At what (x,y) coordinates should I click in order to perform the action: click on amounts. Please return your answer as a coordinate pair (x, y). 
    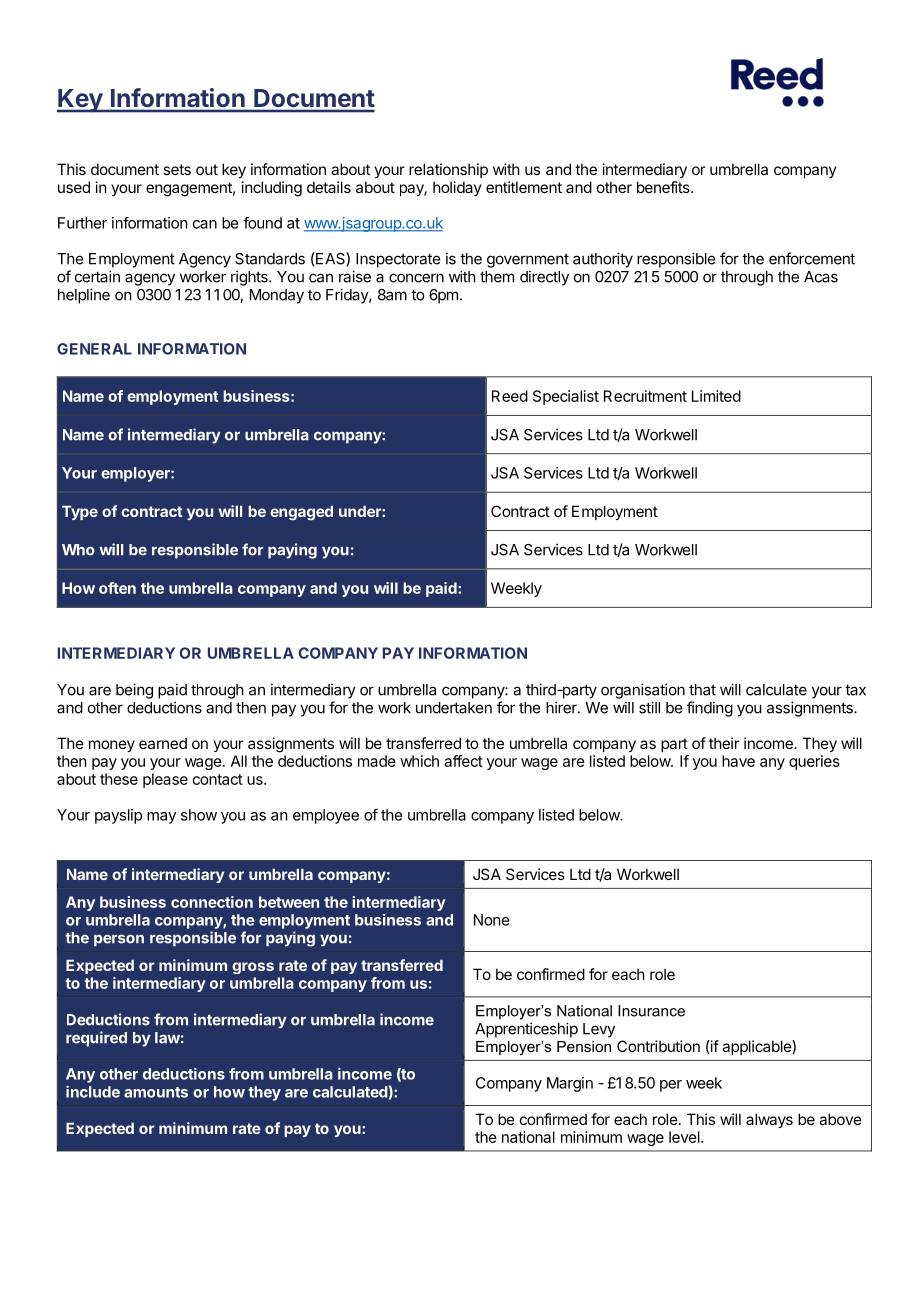
    Looking at the image, I should click on (156, 1092).
